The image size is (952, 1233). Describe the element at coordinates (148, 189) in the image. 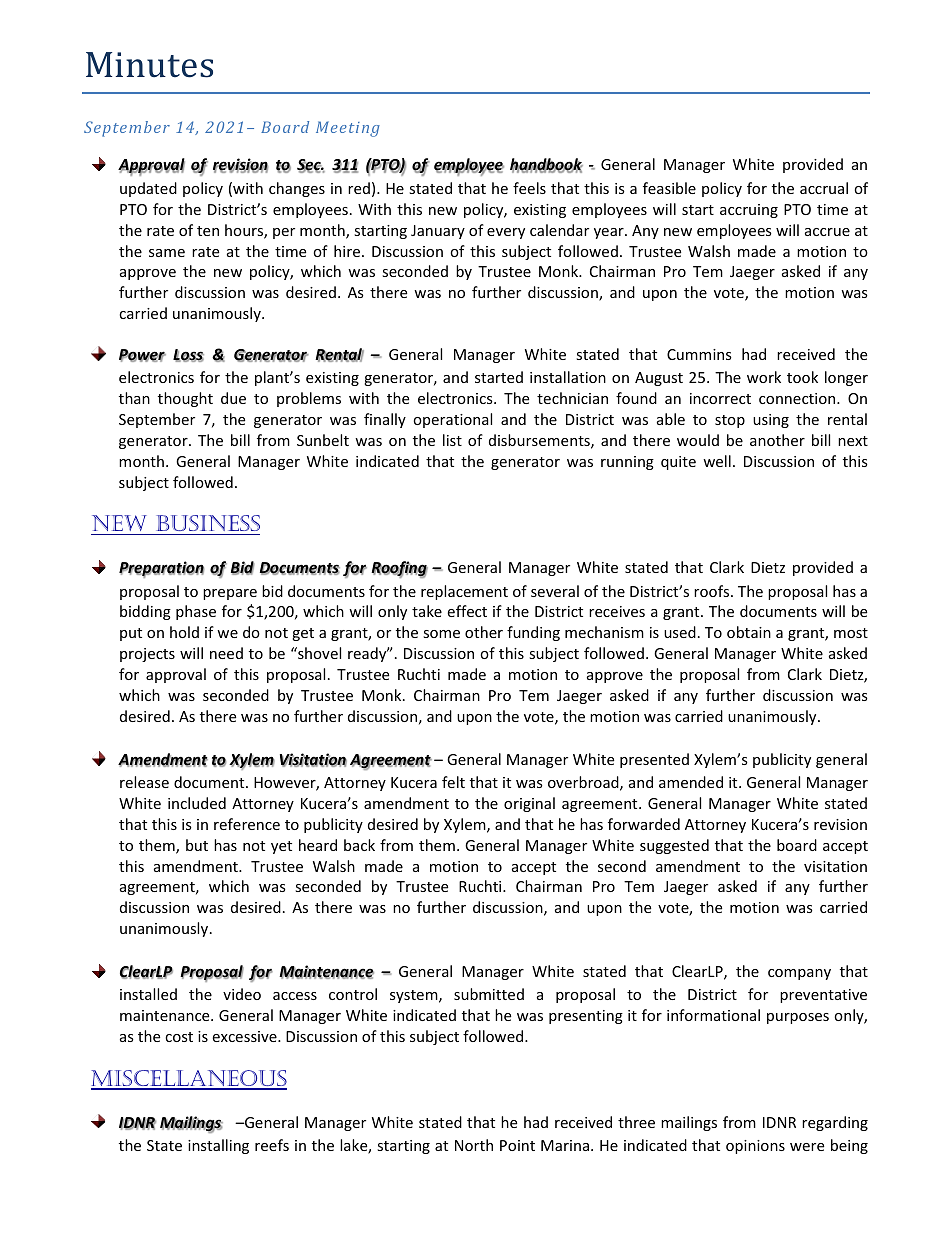

I see `updated` at that location.
